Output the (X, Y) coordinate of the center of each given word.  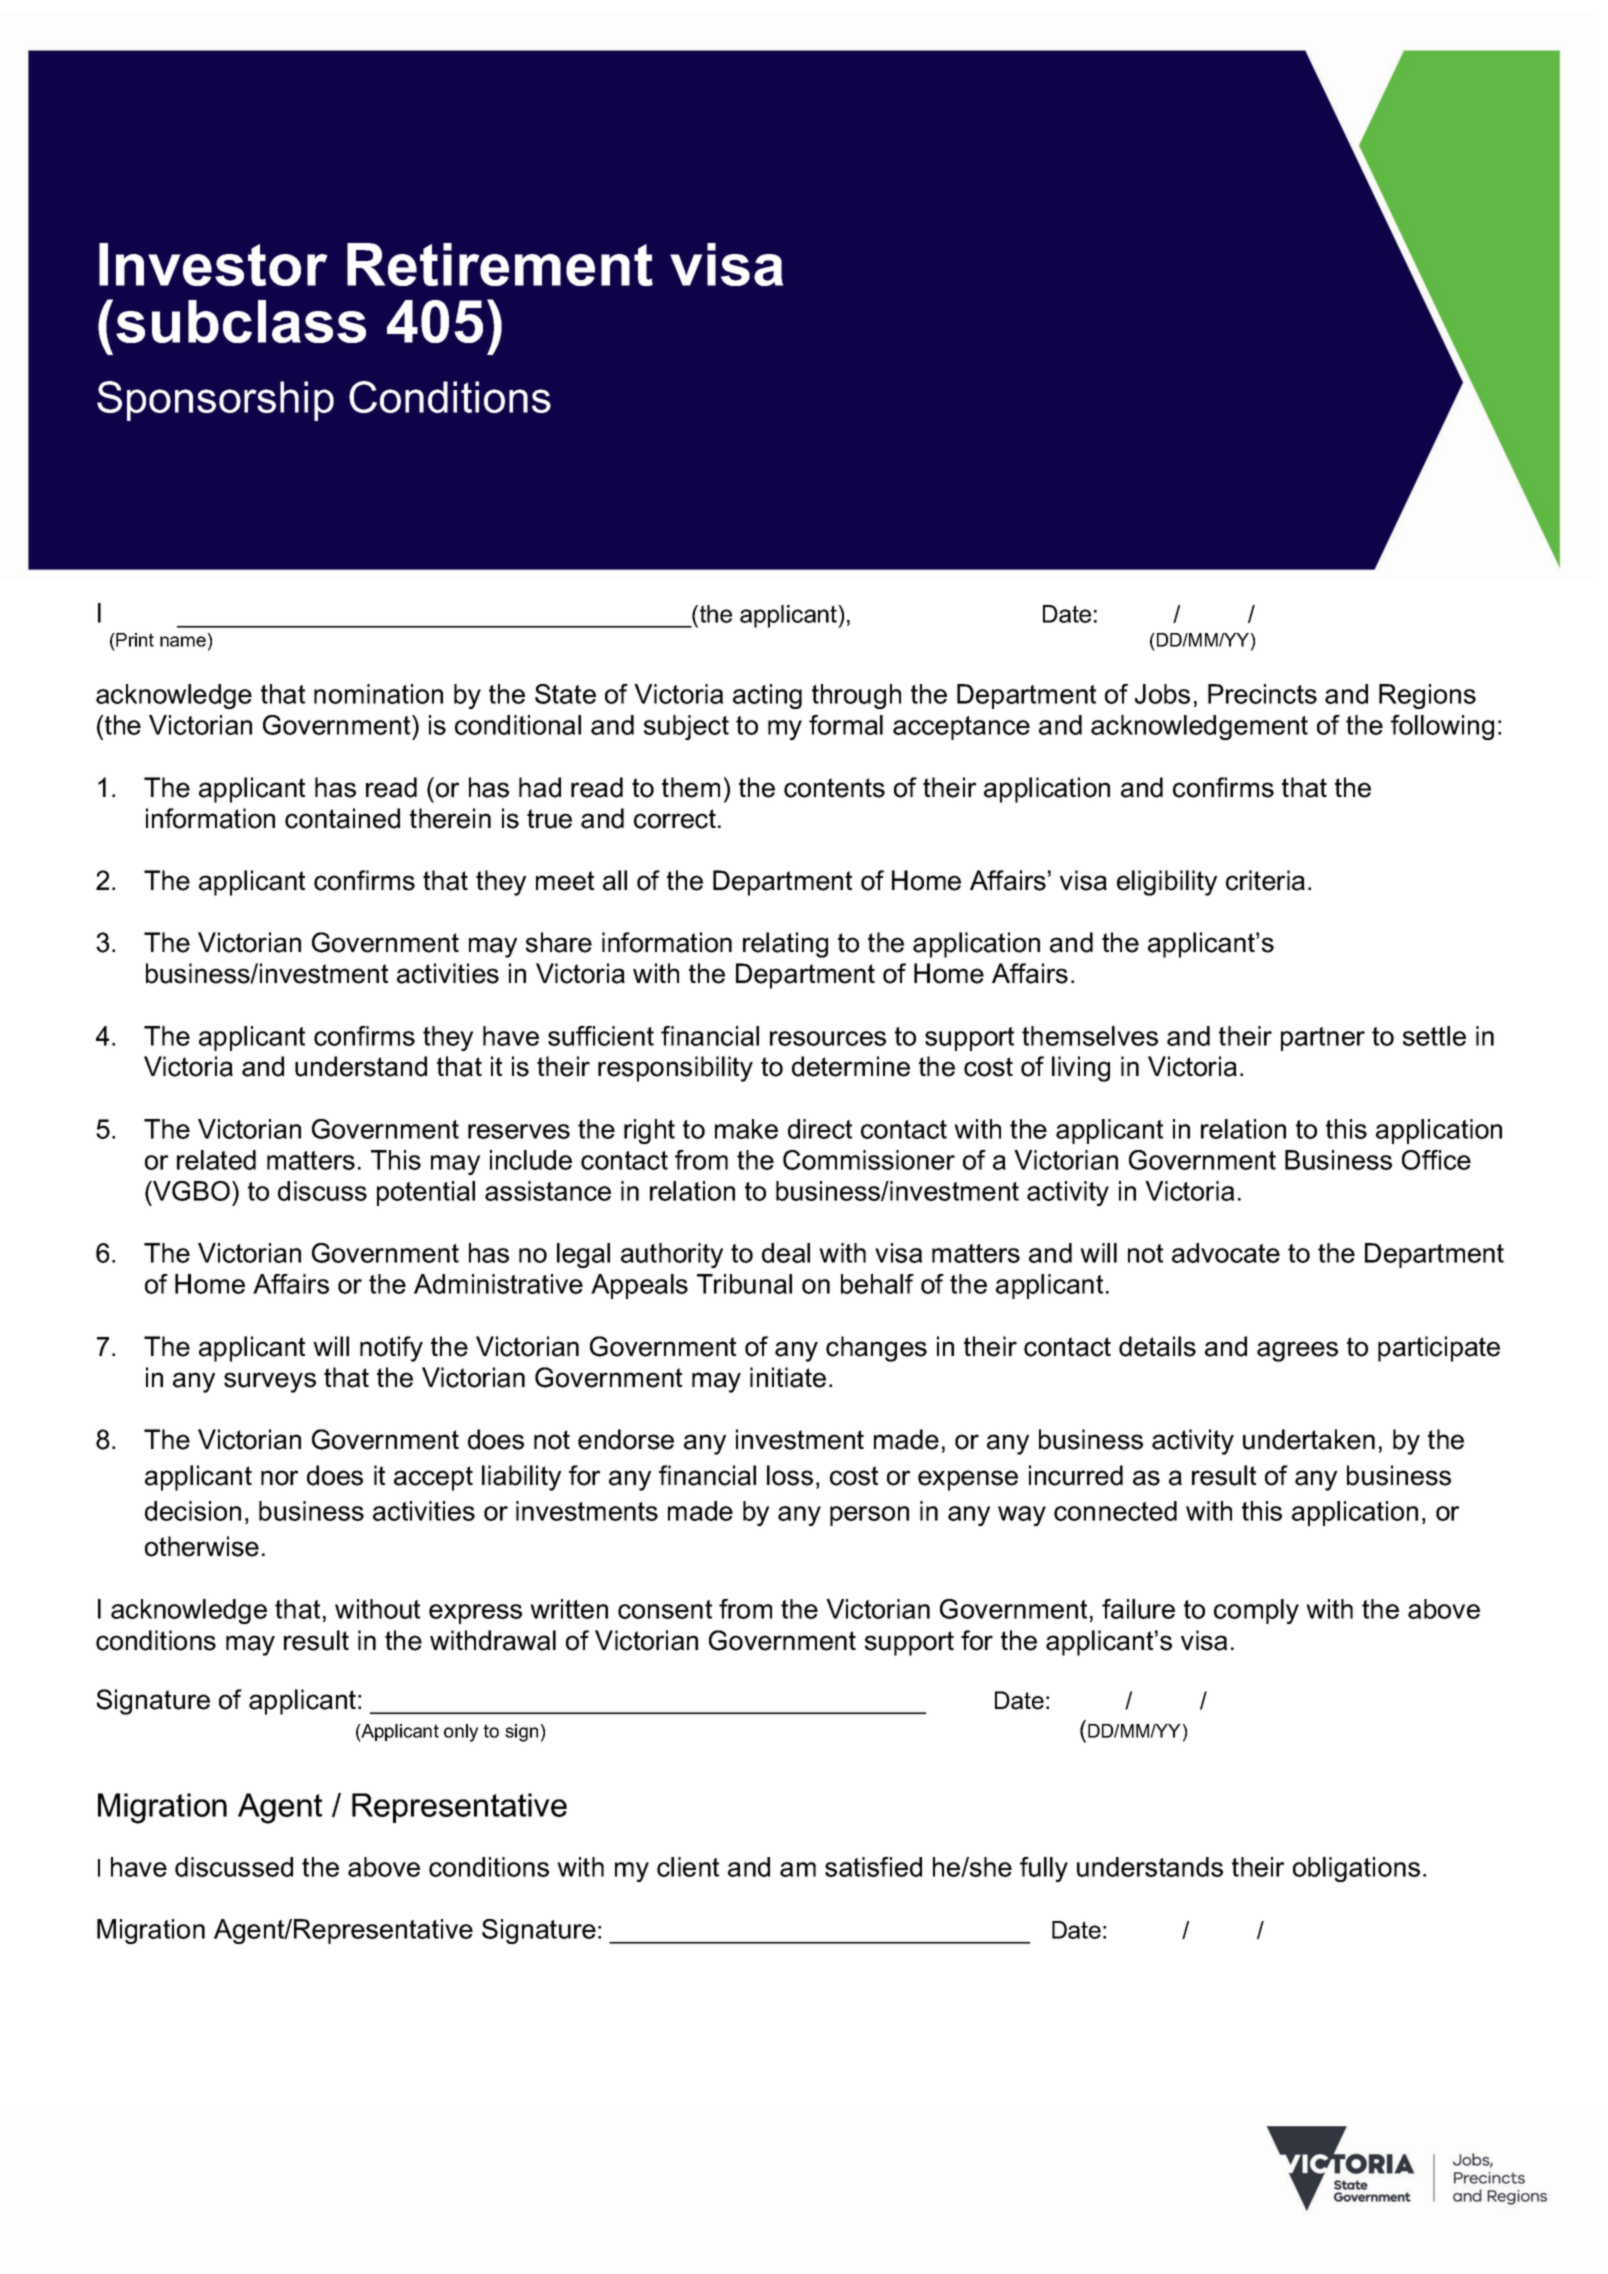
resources (828, 1038)
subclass (241, 321)
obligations (1356, 1869)
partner (1323, 1039)
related (216, 1160)
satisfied (873, 1867)
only (461, 1733)
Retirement (500, 264)
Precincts (1262, 694)
